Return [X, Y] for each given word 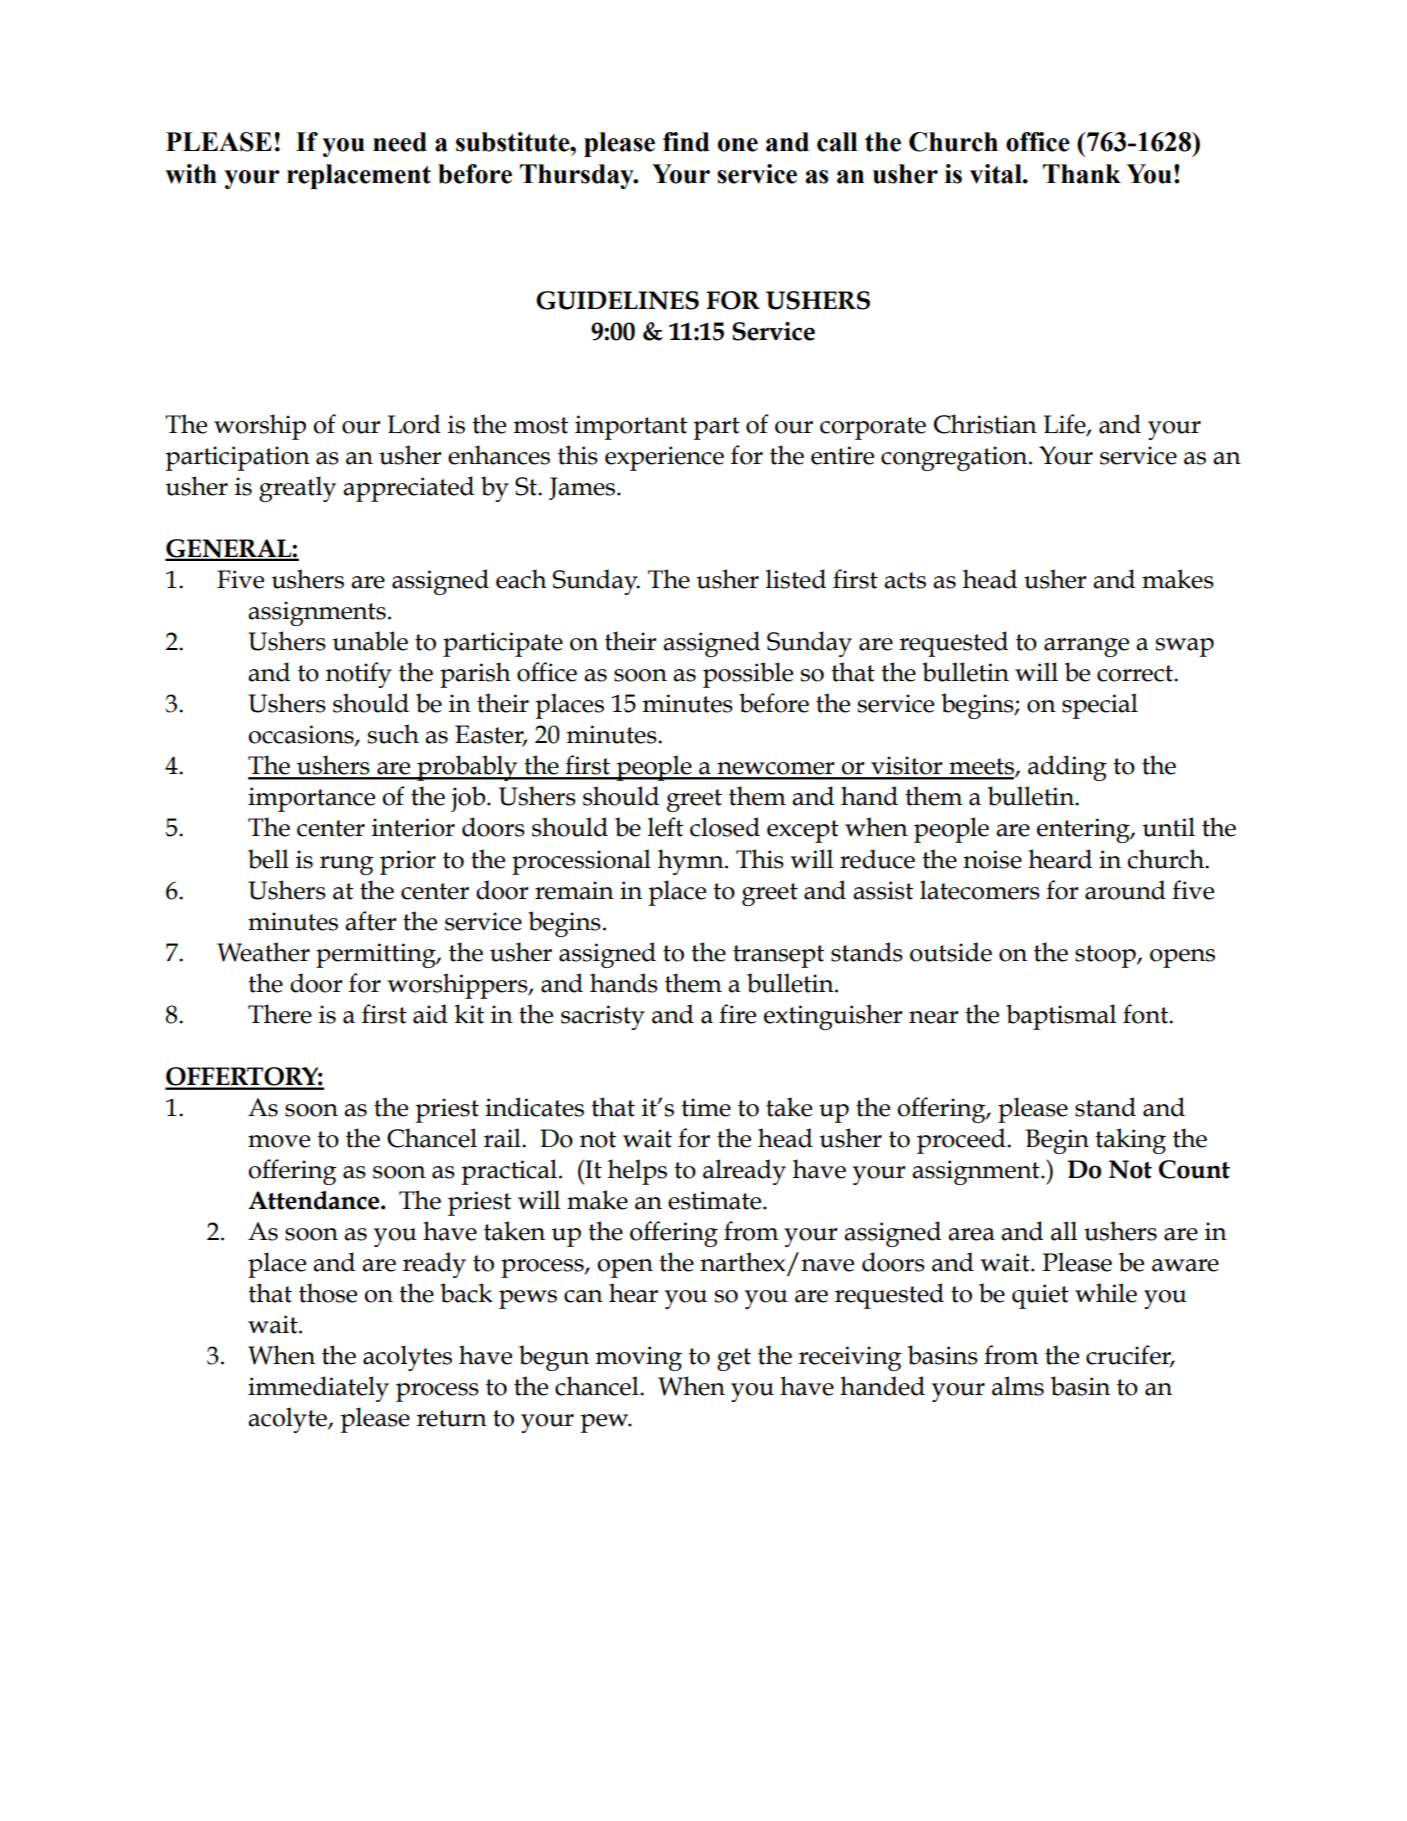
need [400, 142]
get [734, 1359]
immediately [318, 1389]
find [686, 142]
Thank [1082, 174]
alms [1018, 1386]
